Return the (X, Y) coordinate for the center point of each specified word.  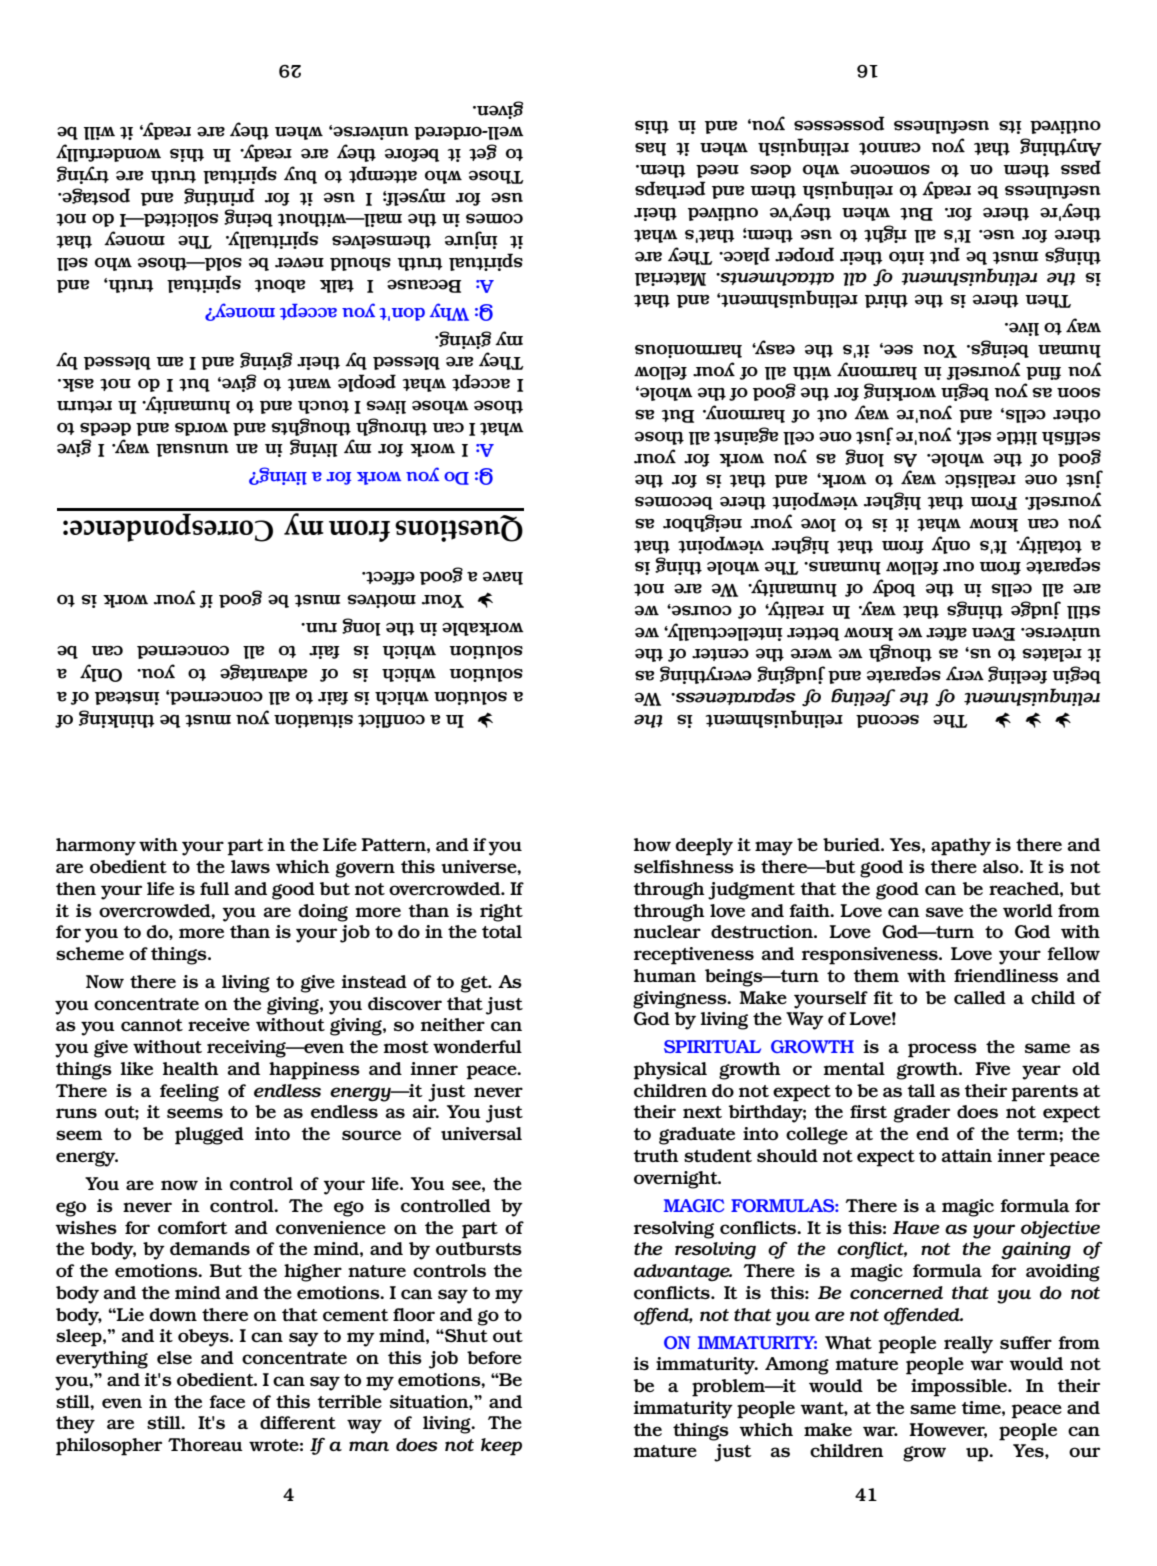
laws (250, 866)
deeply (704, 847)
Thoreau (205, 1444)
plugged (209, 1136)
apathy (961, 847)
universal (481, 1133)
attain (967, 1155)
